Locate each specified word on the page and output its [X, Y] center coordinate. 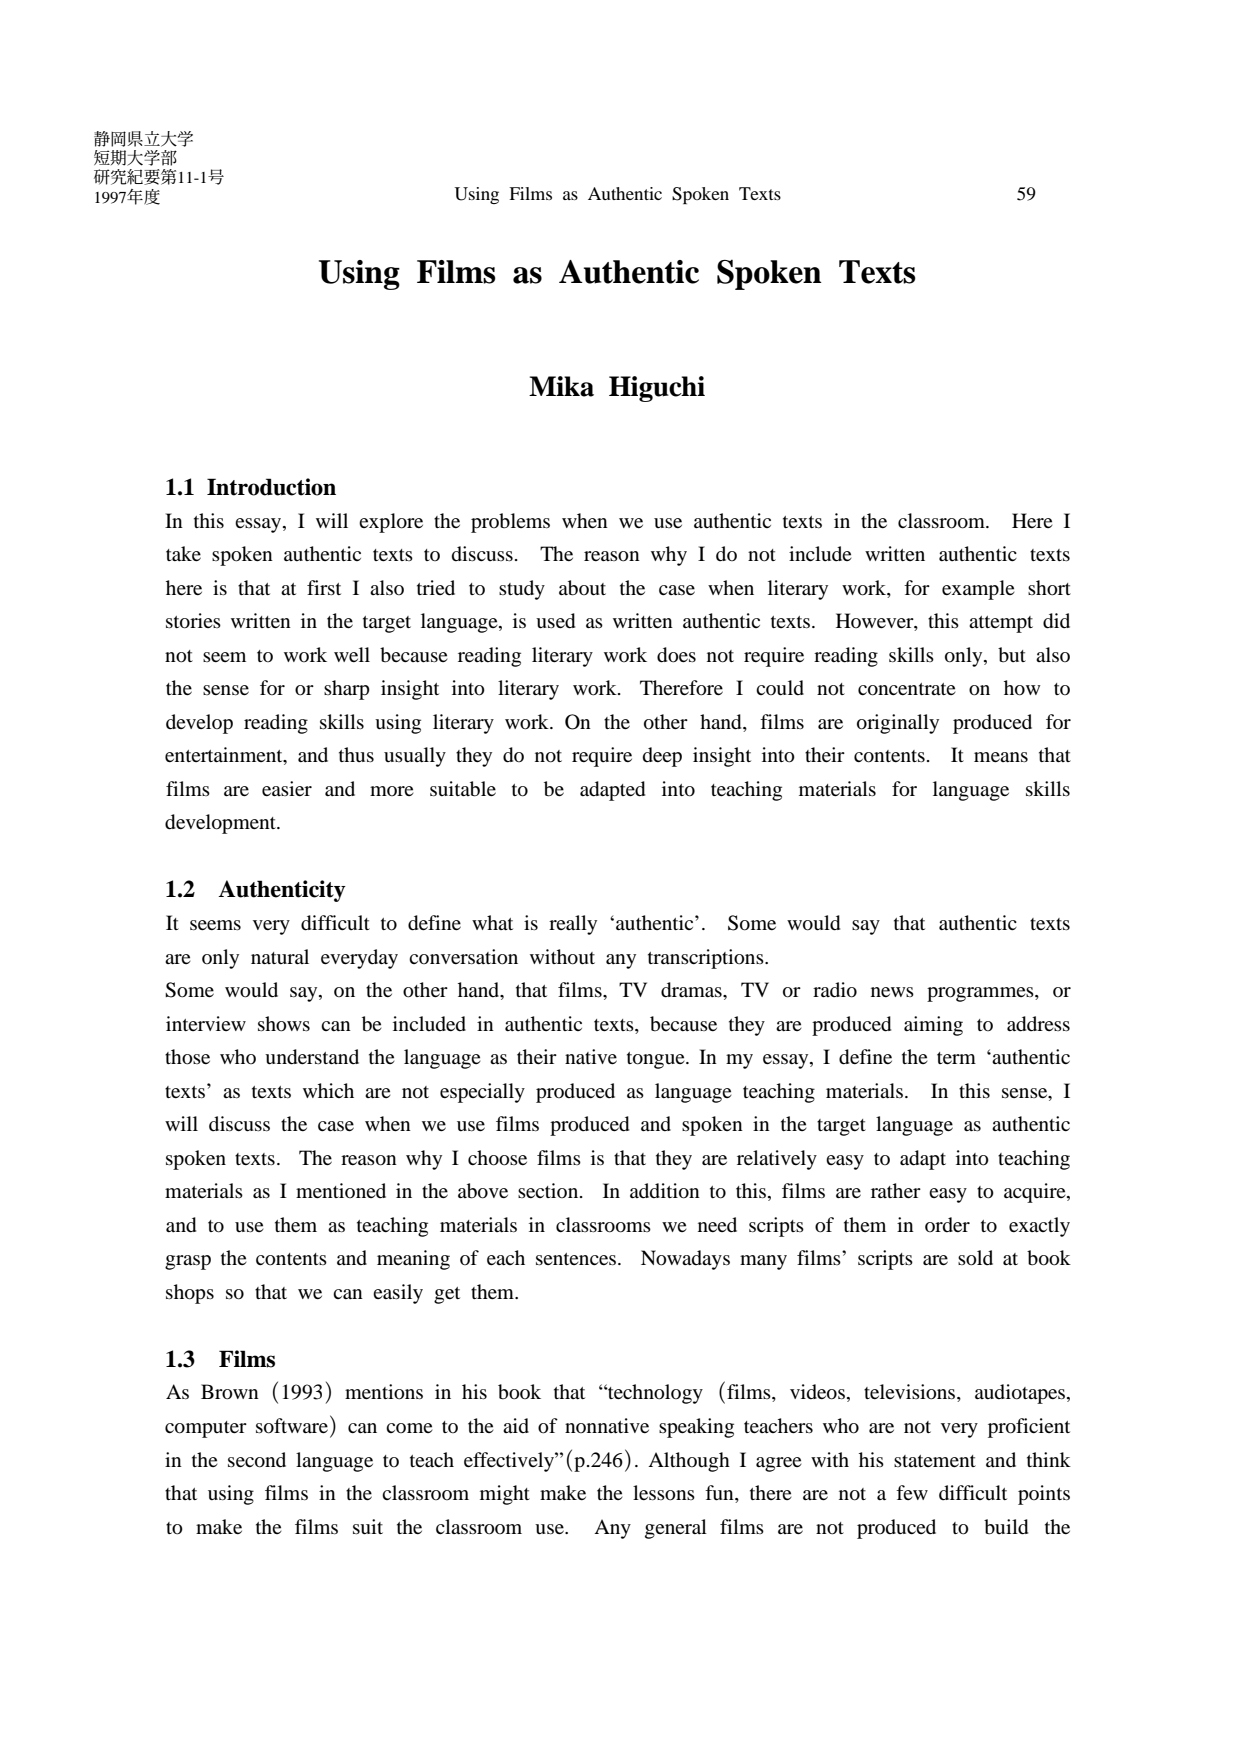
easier [287, 788]
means [1001, 757]
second [257, 1460]
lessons [664, 1493]
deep [662, 757]
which [328, 1090]
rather [896, 1190]
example [978, 590]
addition [665, 1191]
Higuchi [657, 389]
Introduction [271, 487]
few [912, 1492]
